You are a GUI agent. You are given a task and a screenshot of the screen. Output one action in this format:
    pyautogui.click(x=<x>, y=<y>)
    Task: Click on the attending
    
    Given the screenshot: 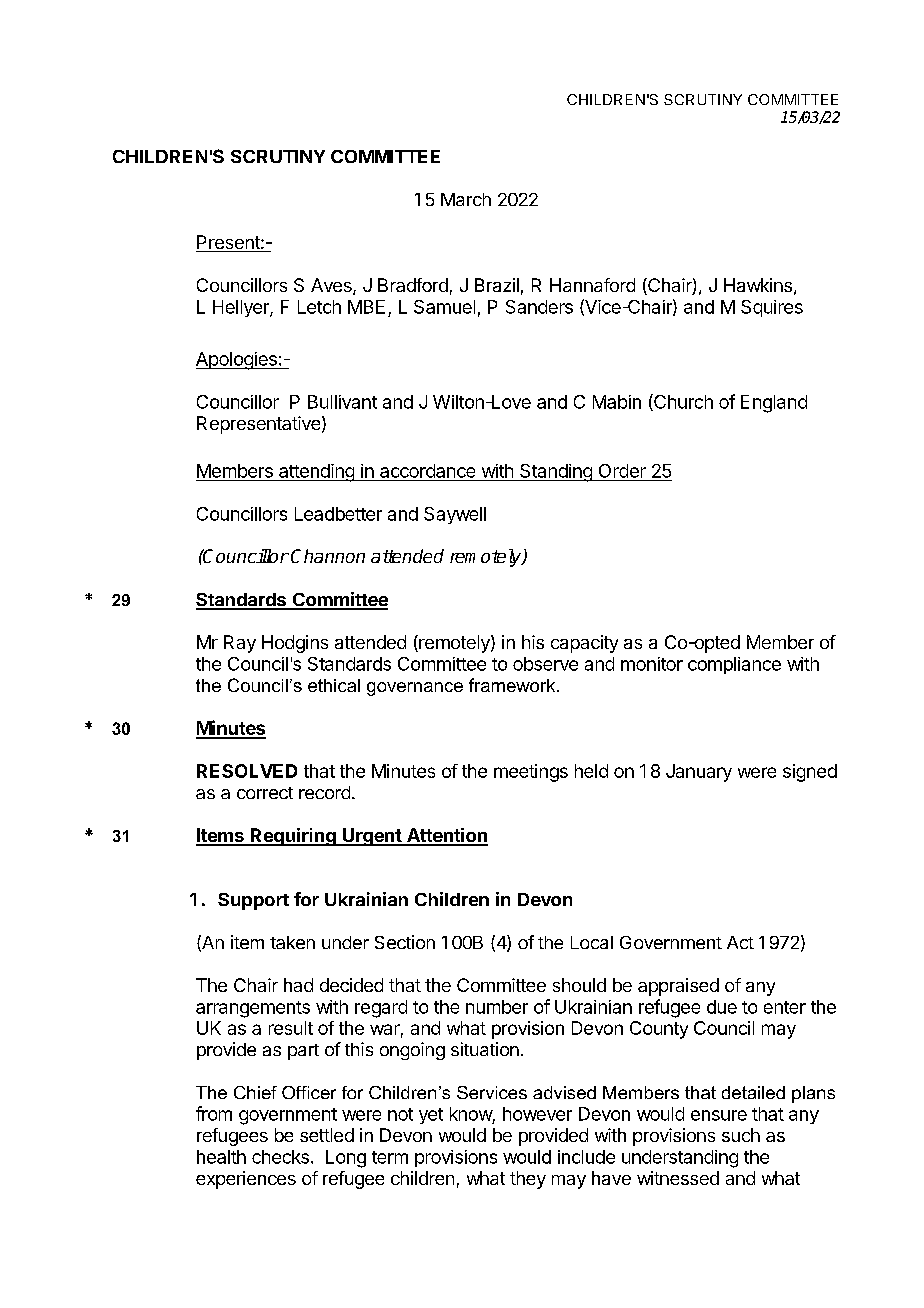 What is the action you would take?
    pyautogui.click(x=316, y=473)
